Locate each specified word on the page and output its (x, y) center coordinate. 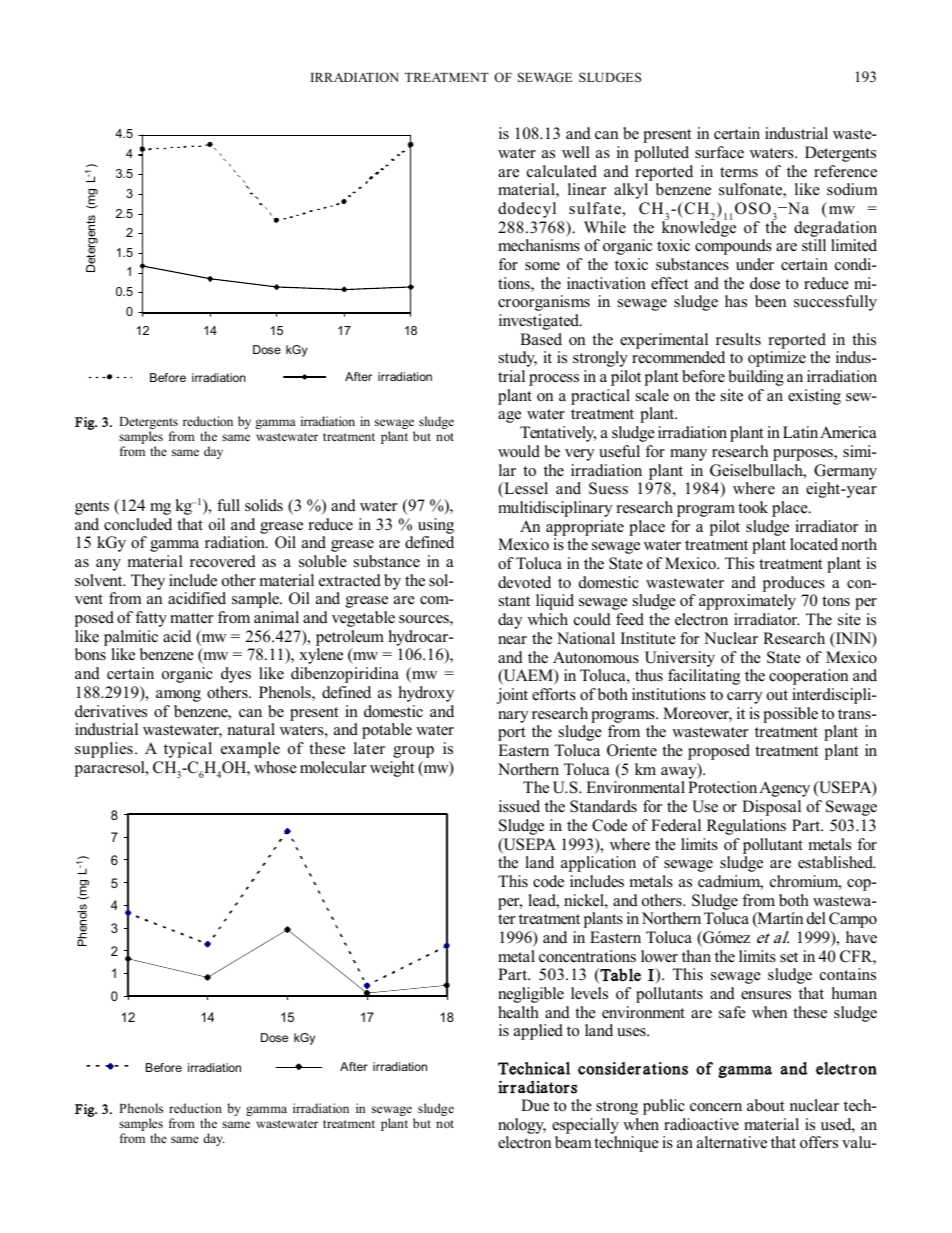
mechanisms (539, 245)
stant (514, 601)
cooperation (808, 677)
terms (739, 172)
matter (191, 618)
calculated (562, 171)
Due (535, 1105)
